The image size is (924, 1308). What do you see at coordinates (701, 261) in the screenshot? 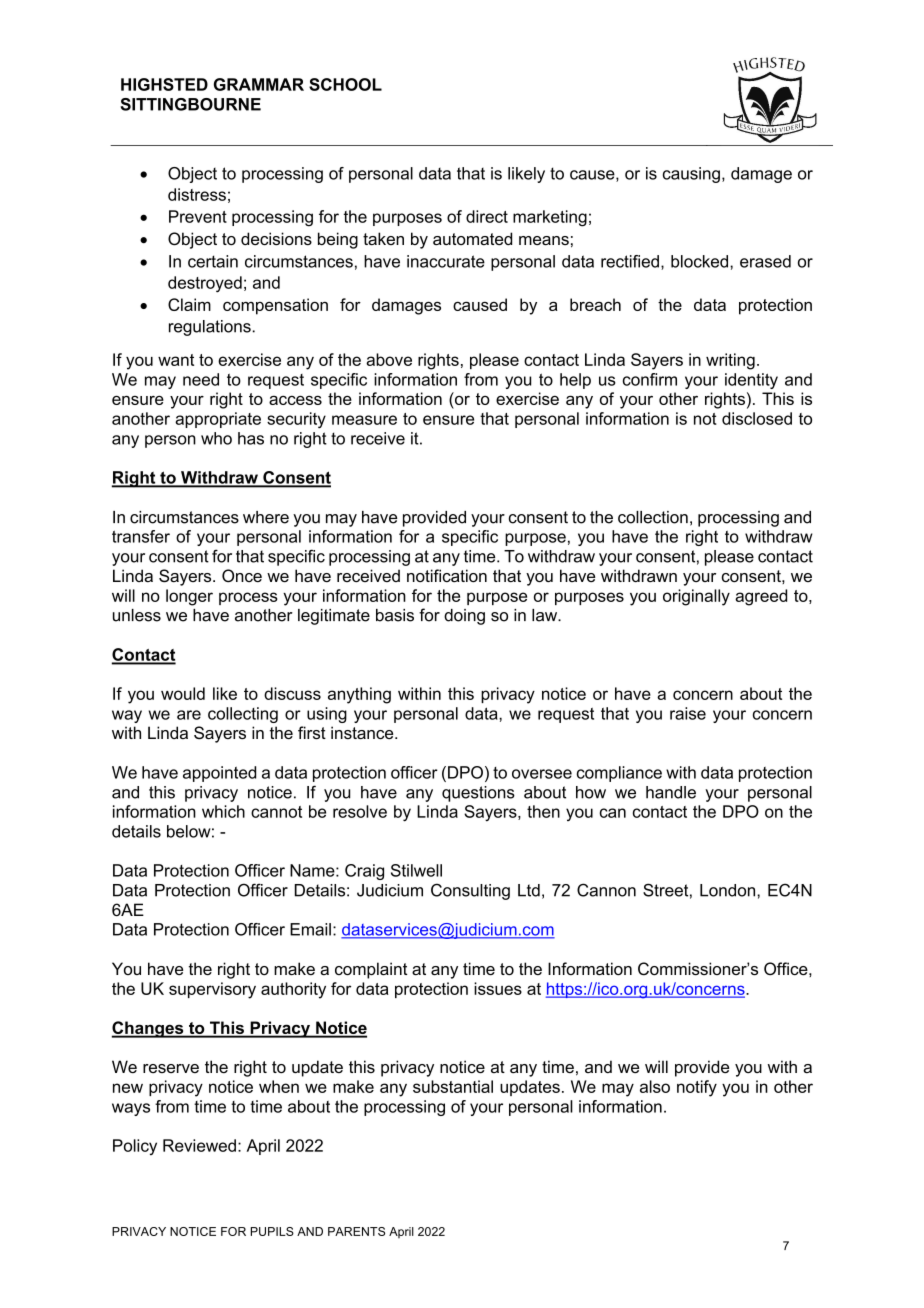
I see `blocked` at bounding box center [701, 261].
